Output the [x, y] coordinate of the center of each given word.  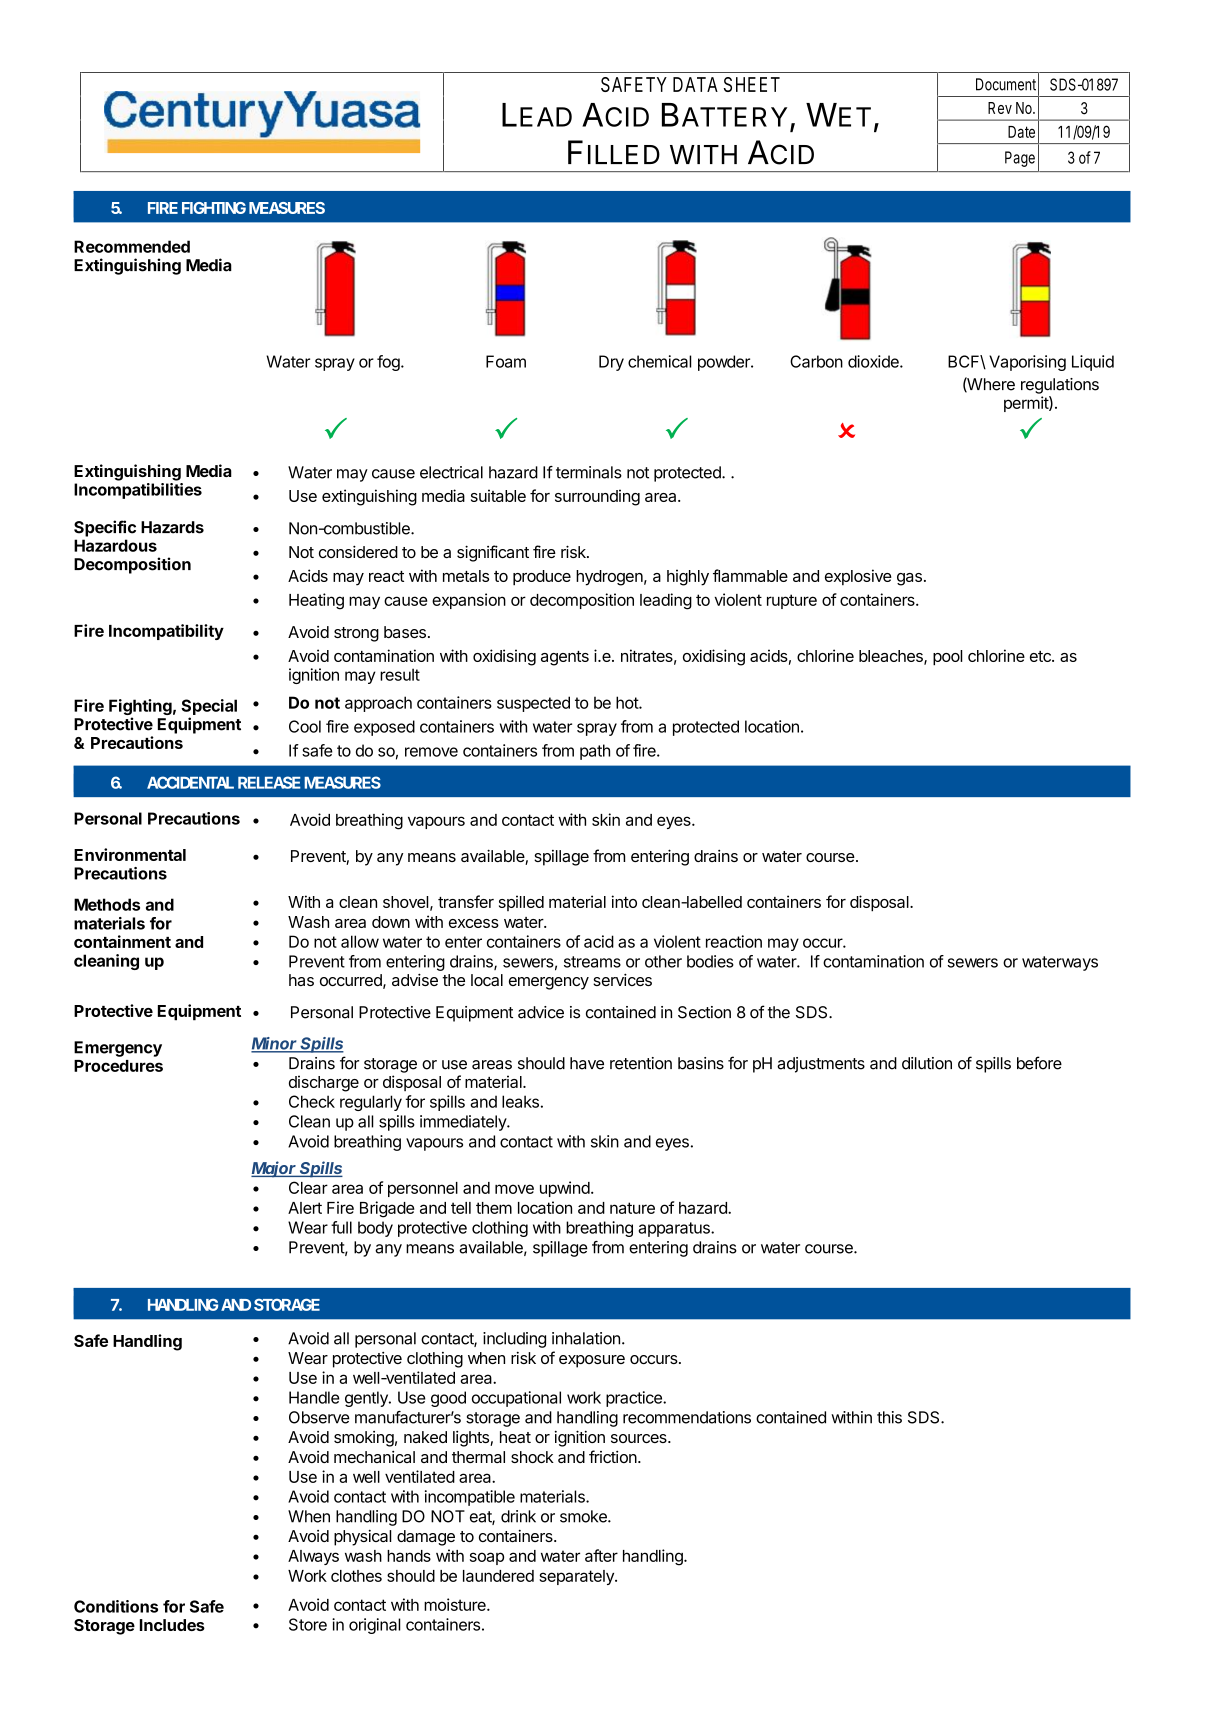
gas [909, 579]
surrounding [597, 497]
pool [948, 658]
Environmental [130, 854]
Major [275, 1169]
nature [632, 1208]
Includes [172, 1625]
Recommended [132, 246]
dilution [927, 1063]
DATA [695, 84]
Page [1020, 159]
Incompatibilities [138, 491]
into [624, 901]
